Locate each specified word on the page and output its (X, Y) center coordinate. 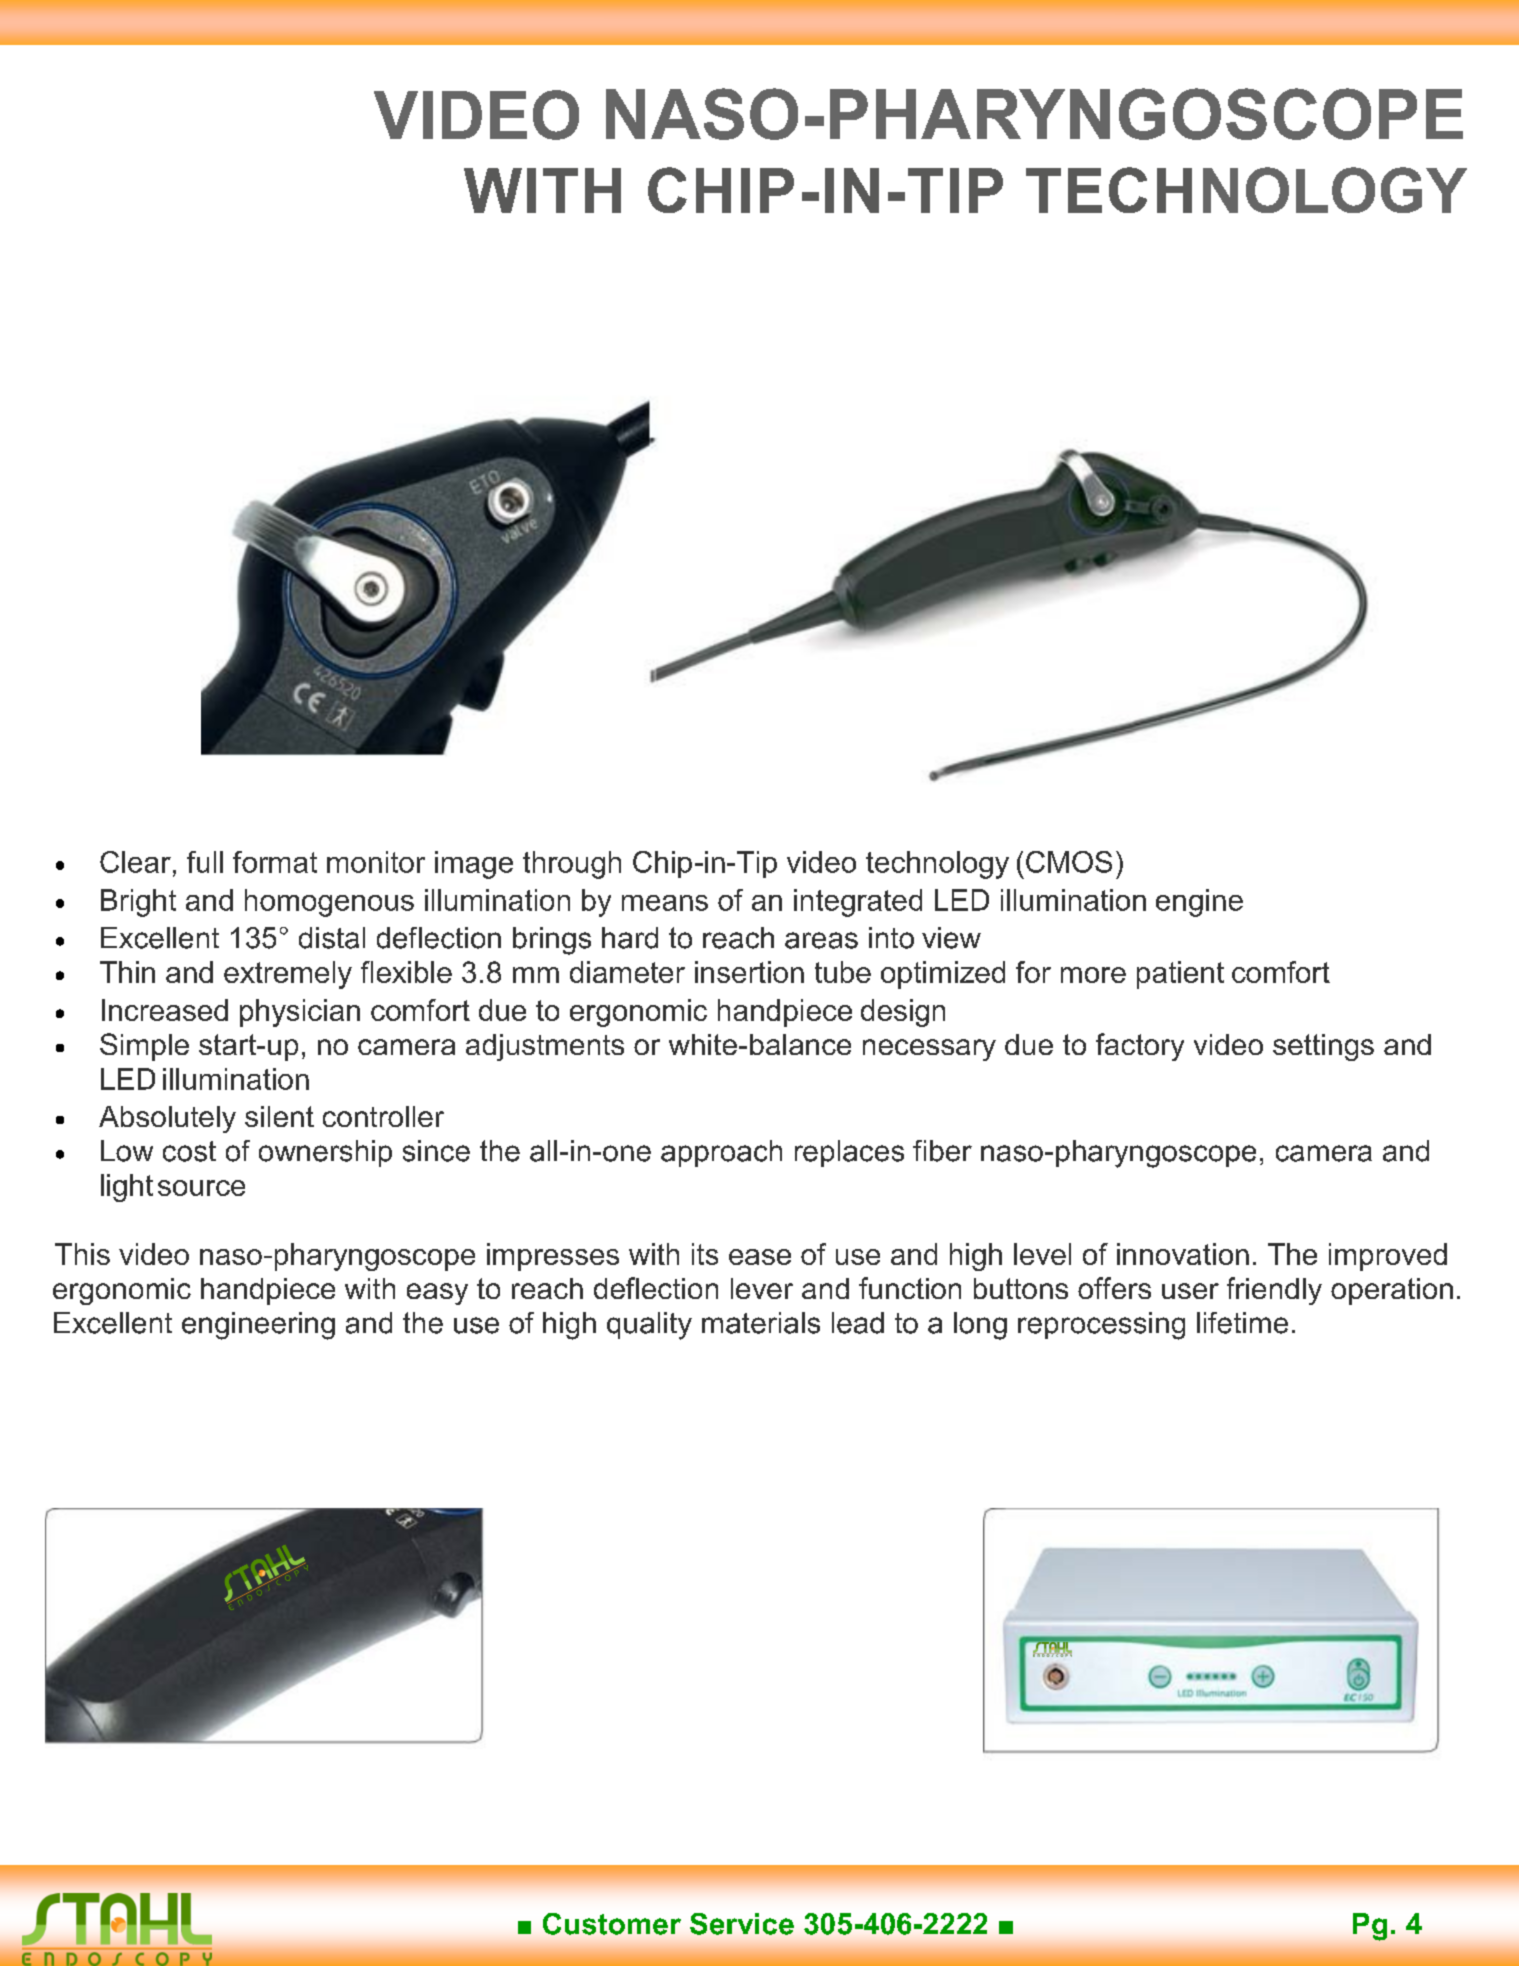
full (205, 862)
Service (742, 1924)
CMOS (1069, 862)
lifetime (1242, 1323)
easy (437, 1294)
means (665, 903)
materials (761, 1323)
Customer (612, 1924)
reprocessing (1101, 1326)
